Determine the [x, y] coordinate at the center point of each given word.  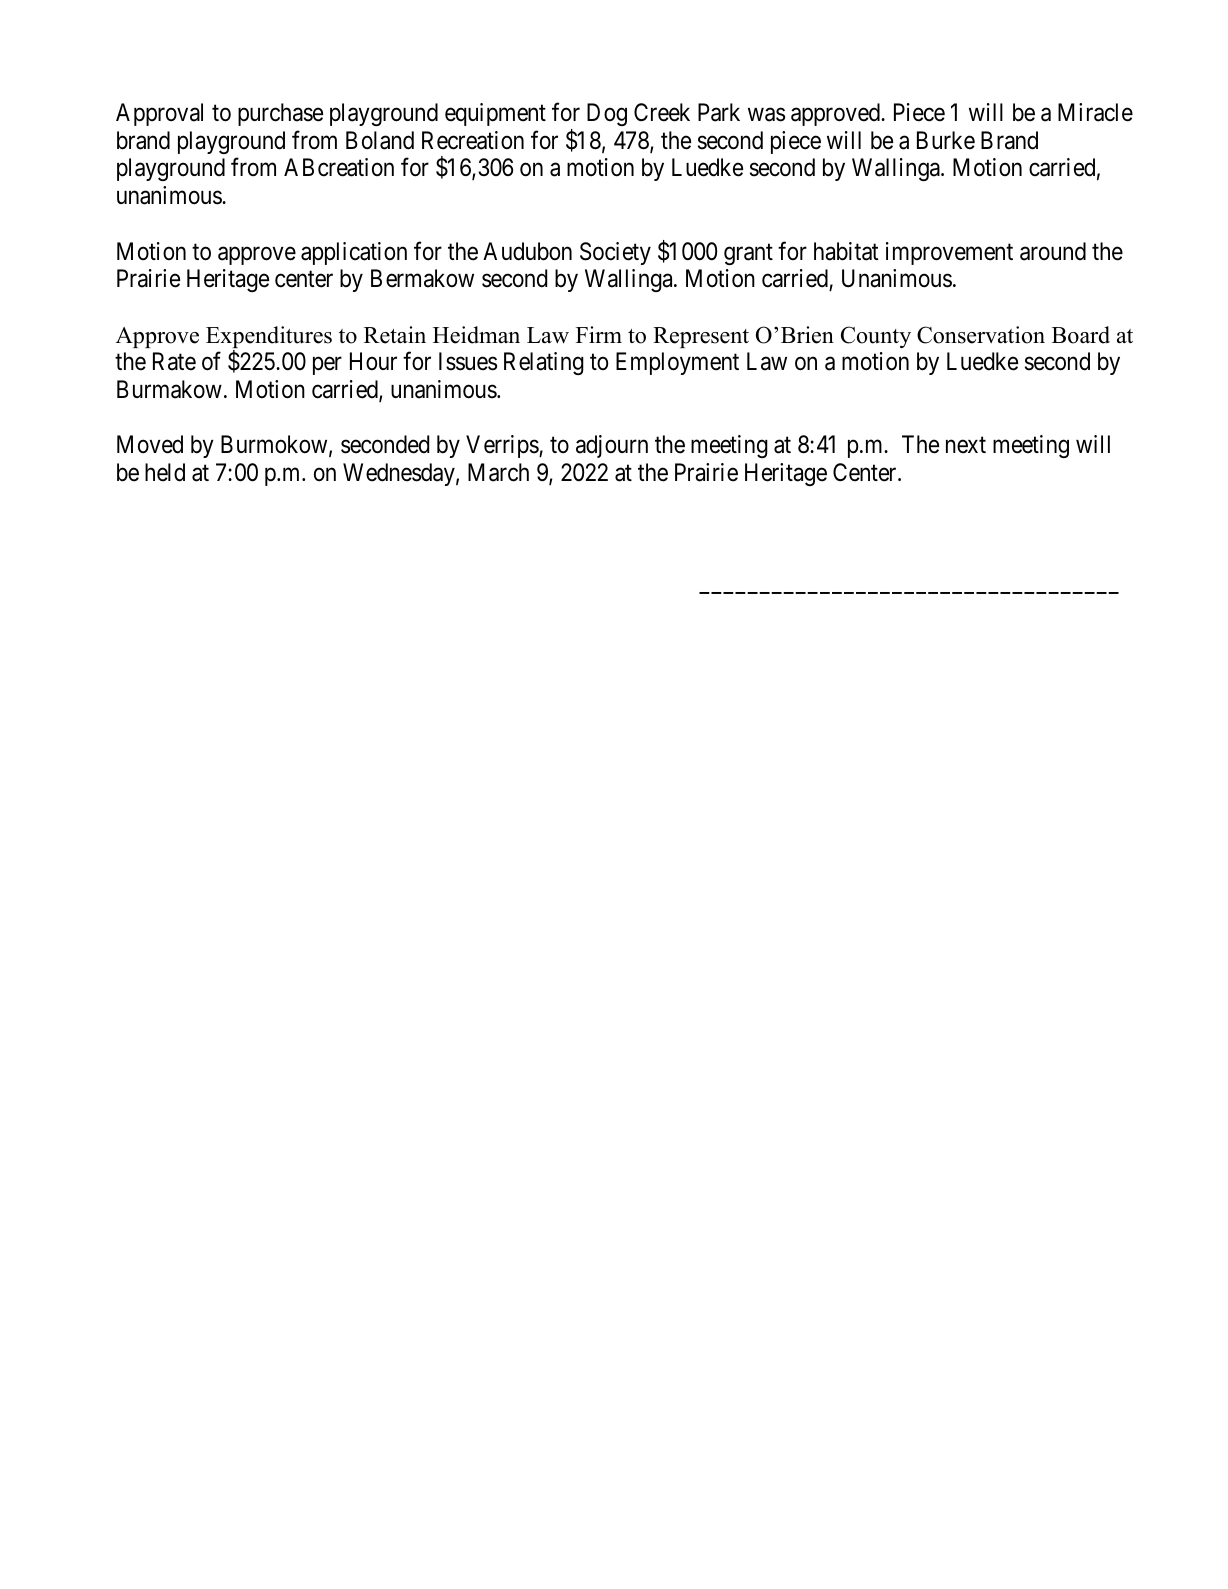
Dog [607, 114]
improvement [949, 253]
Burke [946, 140]
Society [615, 253]
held [165, 472]
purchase [280, 114]
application [354, 253]
